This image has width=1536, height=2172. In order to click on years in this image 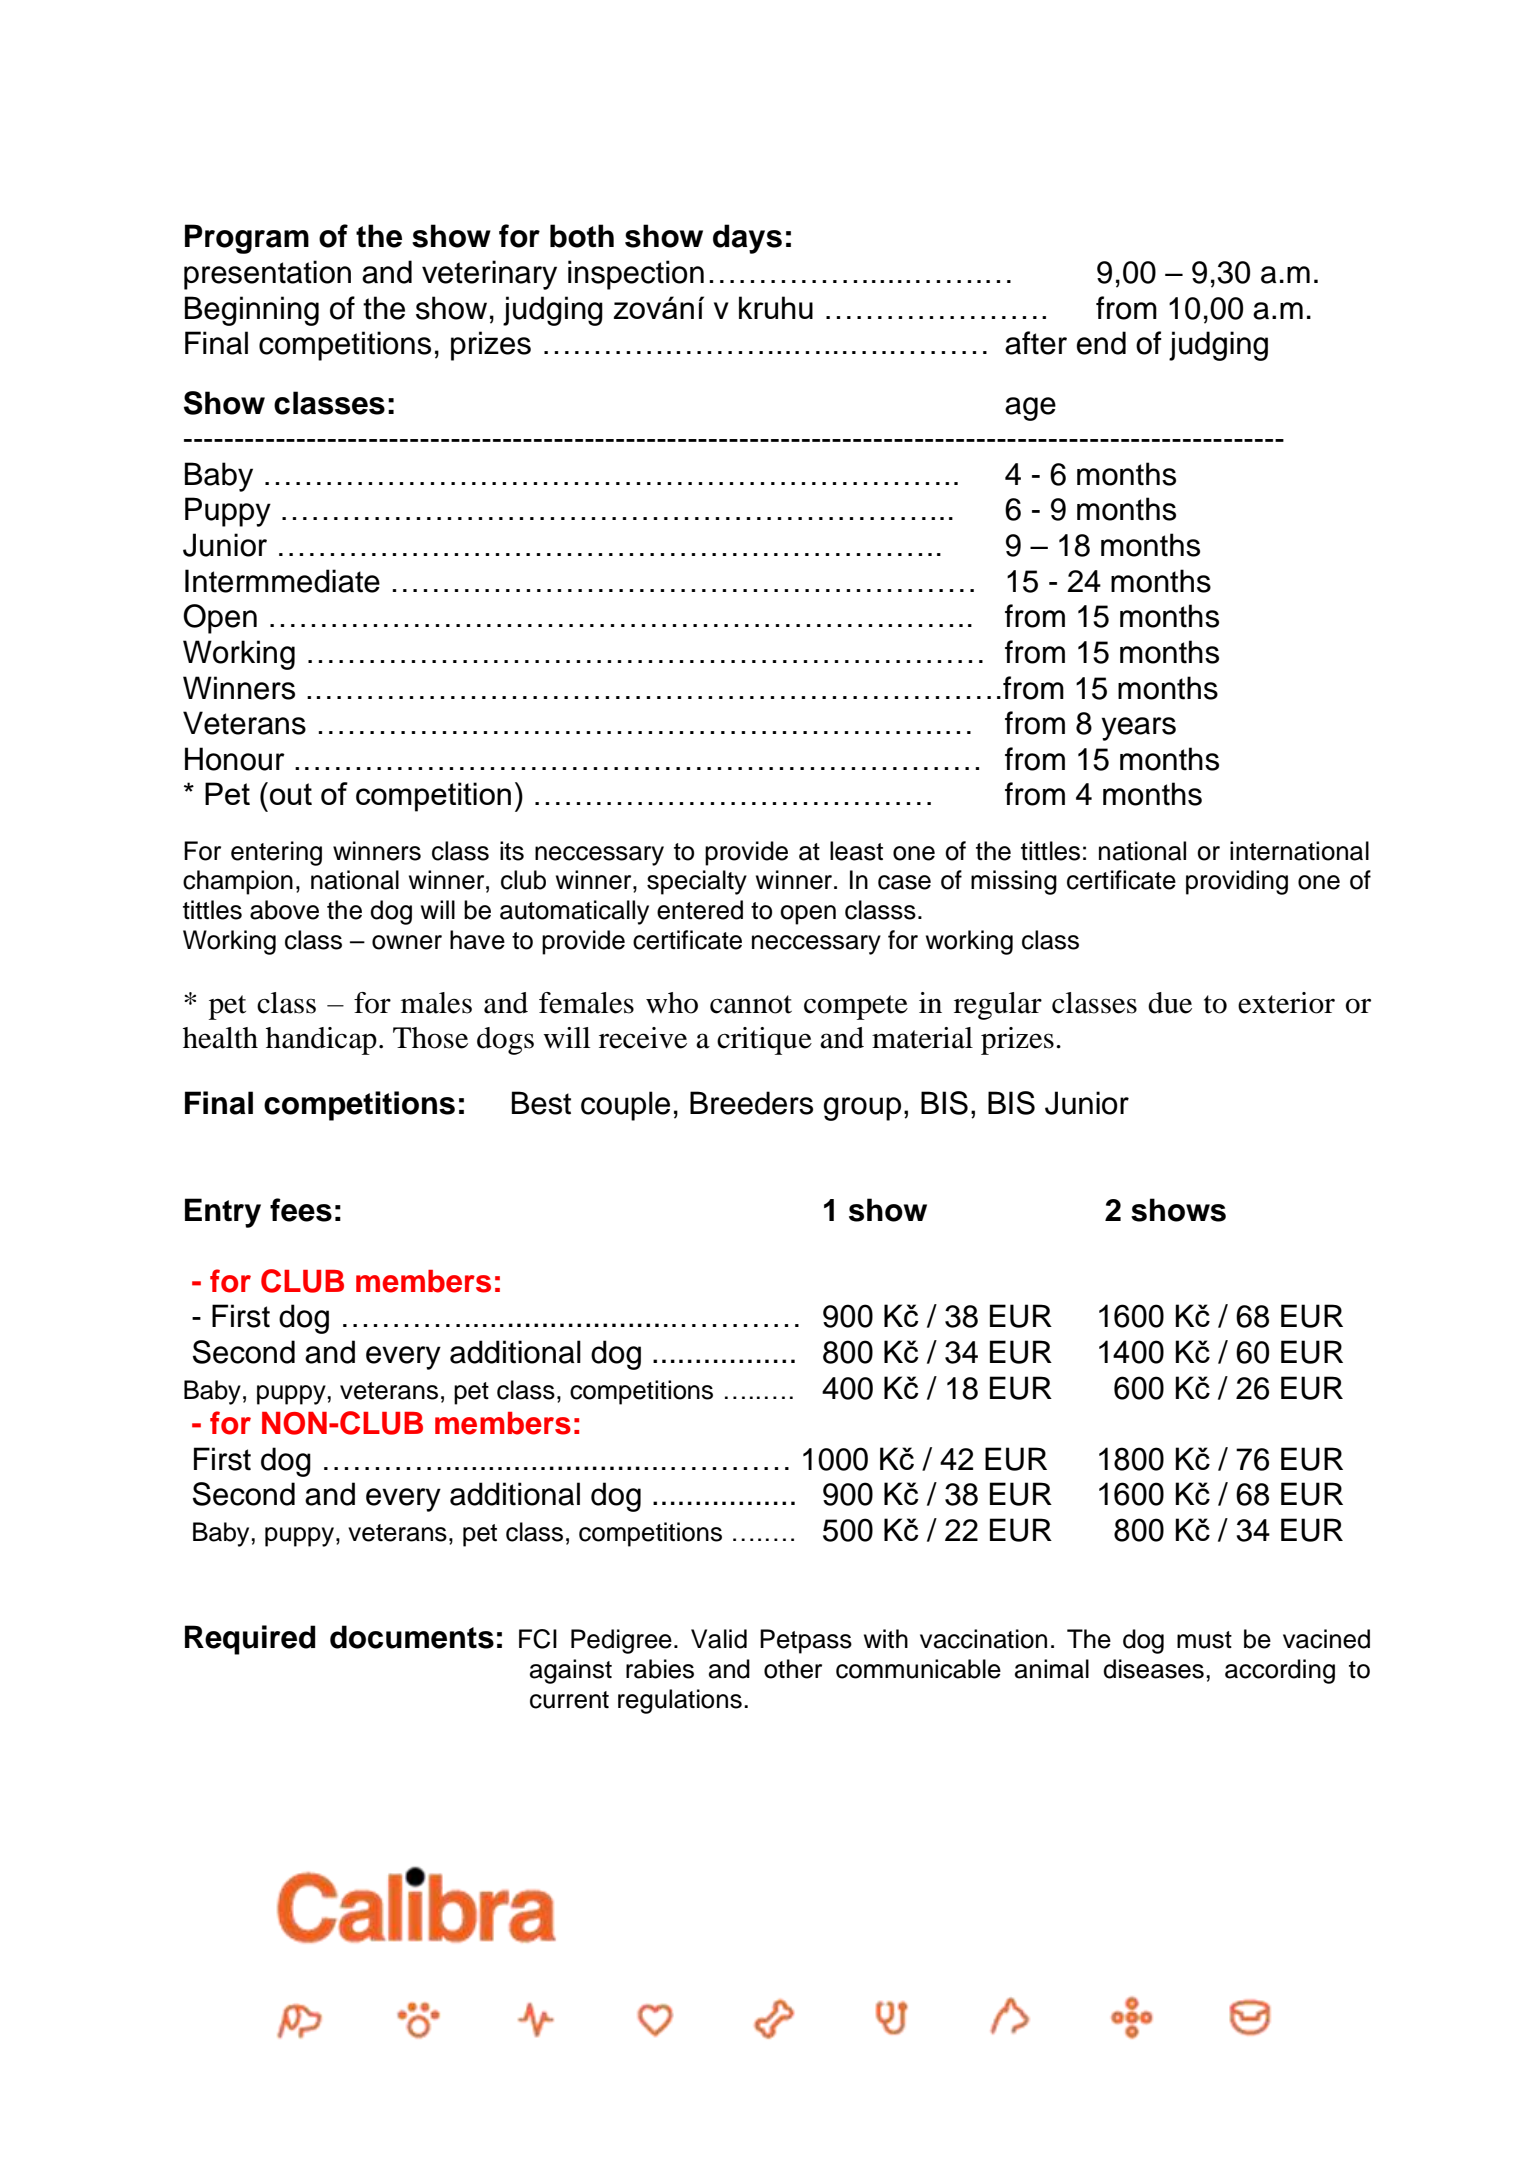, I will do `click(1138, 729)`.
